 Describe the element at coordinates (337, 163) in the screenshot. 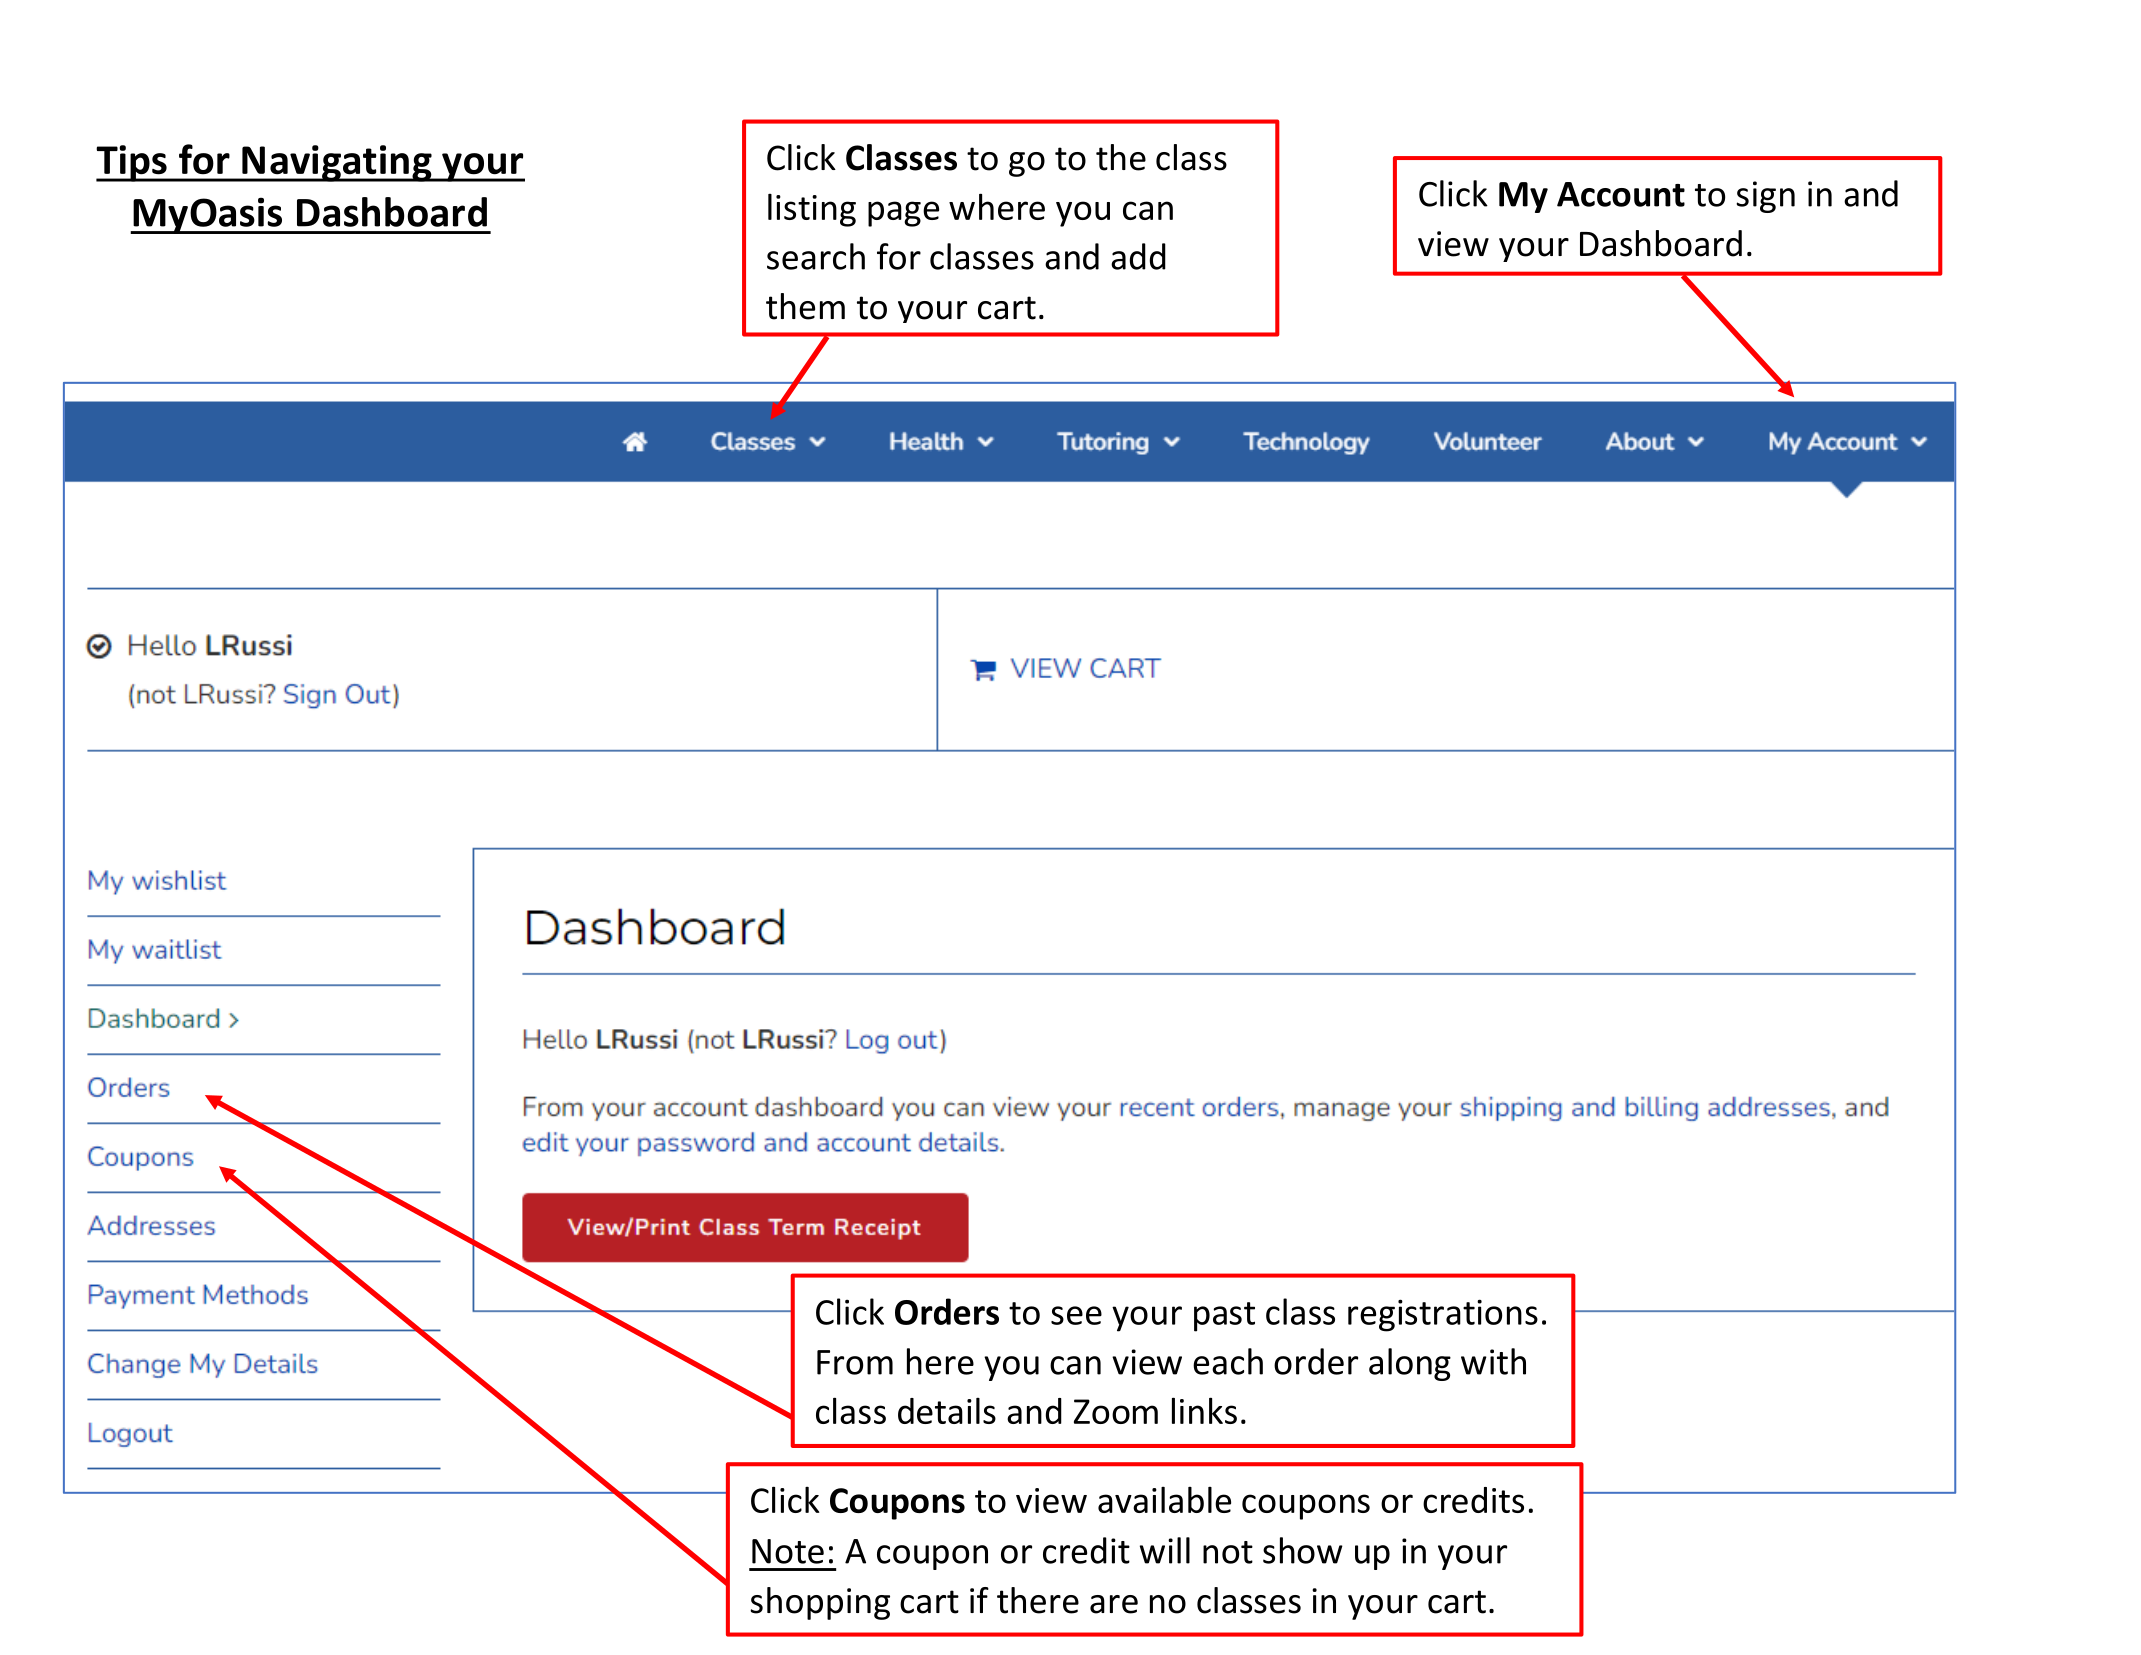

I see `Navigating` at that location.
